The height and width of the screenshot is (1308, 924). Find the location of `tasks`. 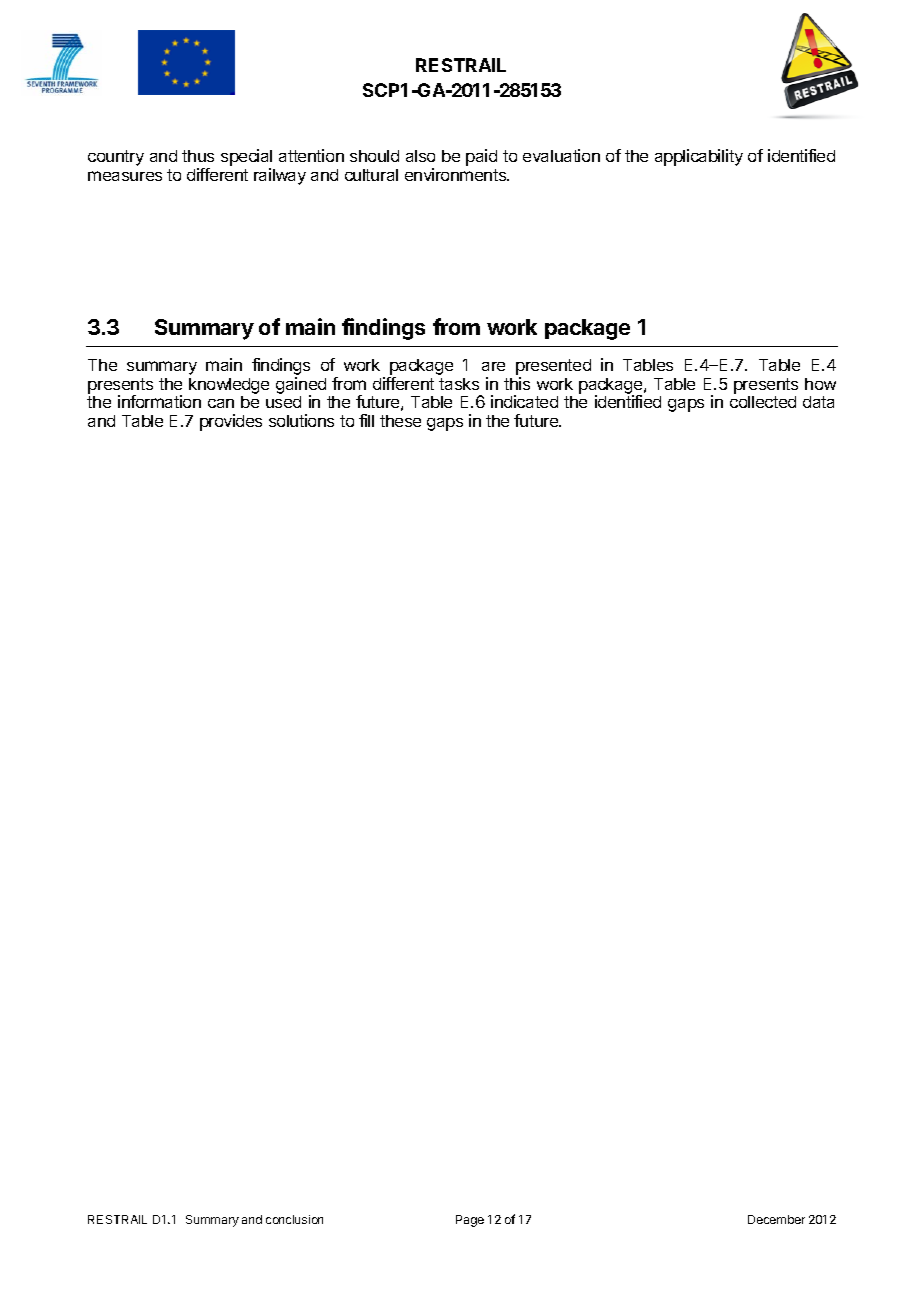

tasks is located at coordinates (459, 384).
